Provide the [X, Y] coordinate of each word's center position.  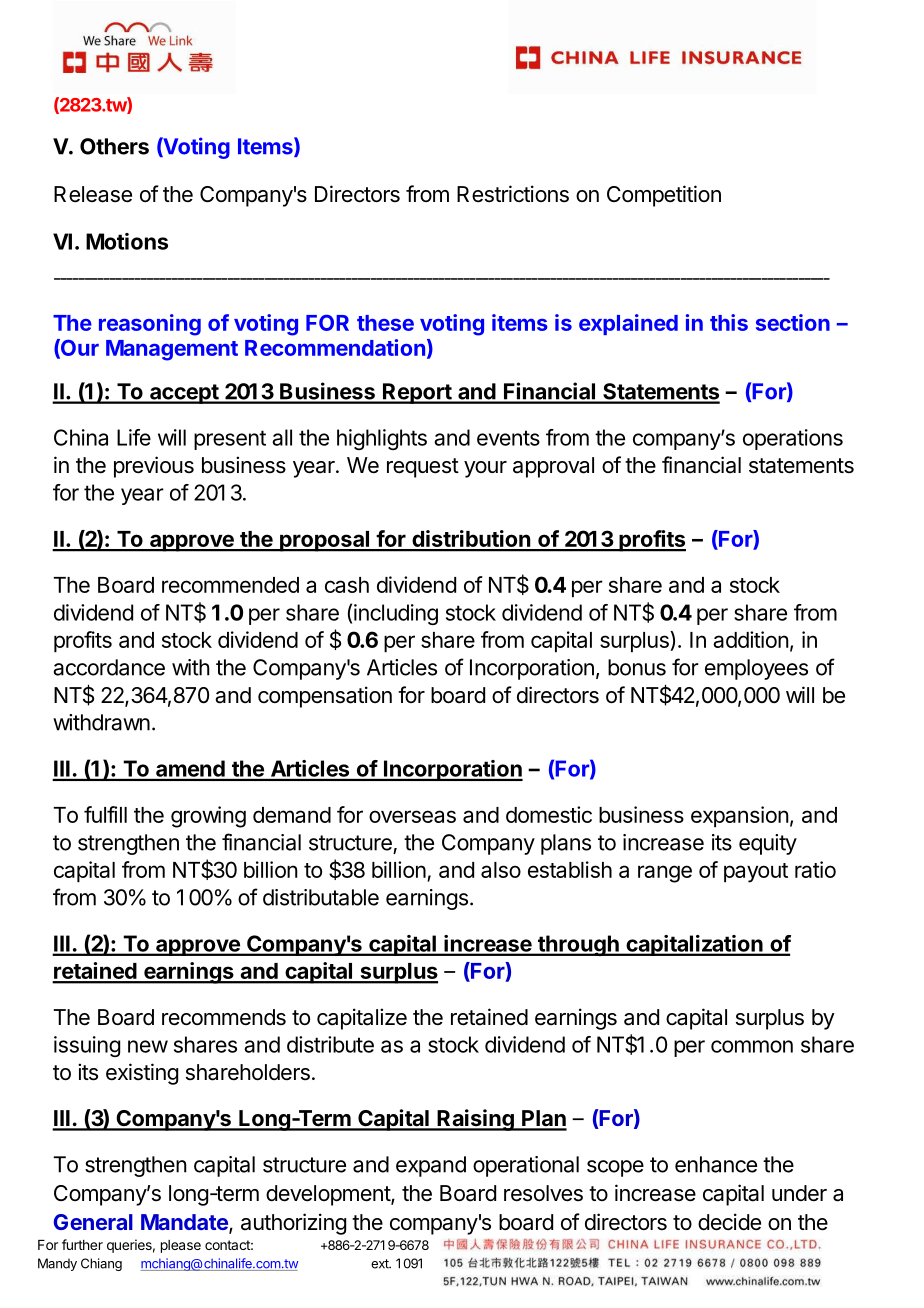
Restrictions [513, 194]
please [181, 1246]
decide [729, 1222]
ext [380, 1264]
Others [114, 146]
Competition [664, 196]
